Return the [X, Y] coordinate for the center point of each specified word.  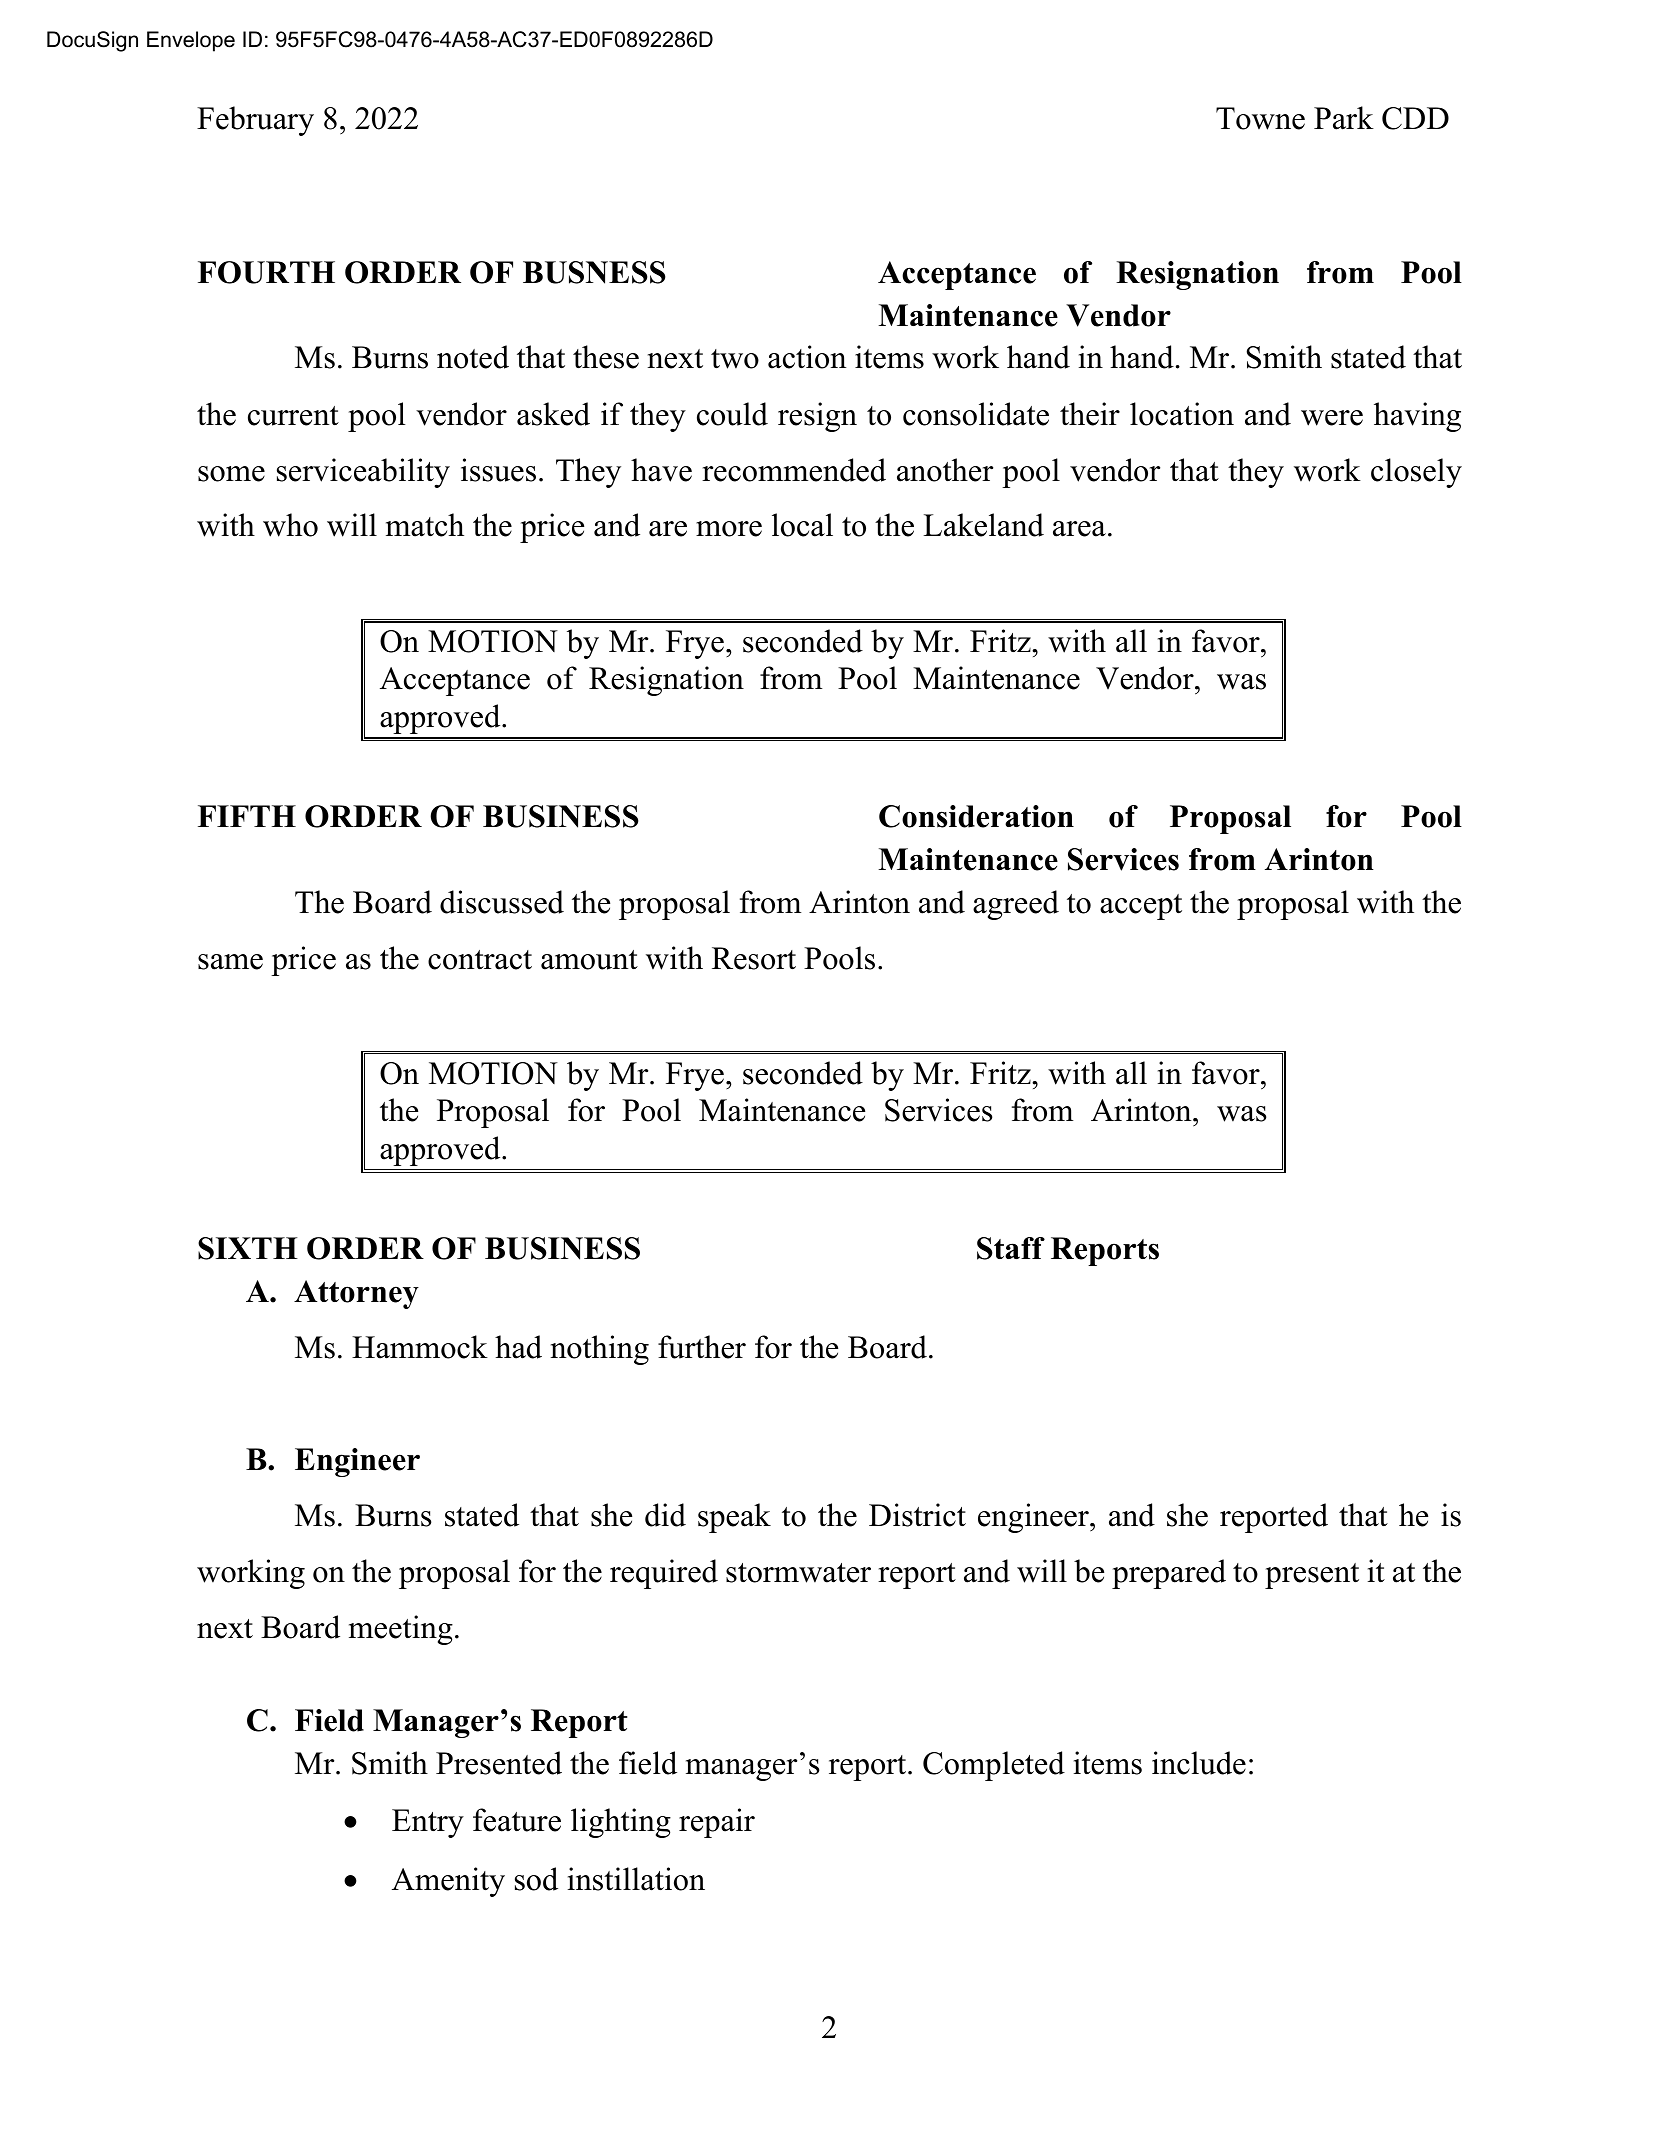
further [702, 1347]
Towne [1260, 118]
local [802, 525]
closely [1416, 473]
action [807, 357]
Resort [754, 958]
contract [480, 960]
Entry [428, 1823]
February [255, 121]
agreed [1016, 905]
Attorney [356, 1294]
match [425, 525]
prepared [1169, 1574]
